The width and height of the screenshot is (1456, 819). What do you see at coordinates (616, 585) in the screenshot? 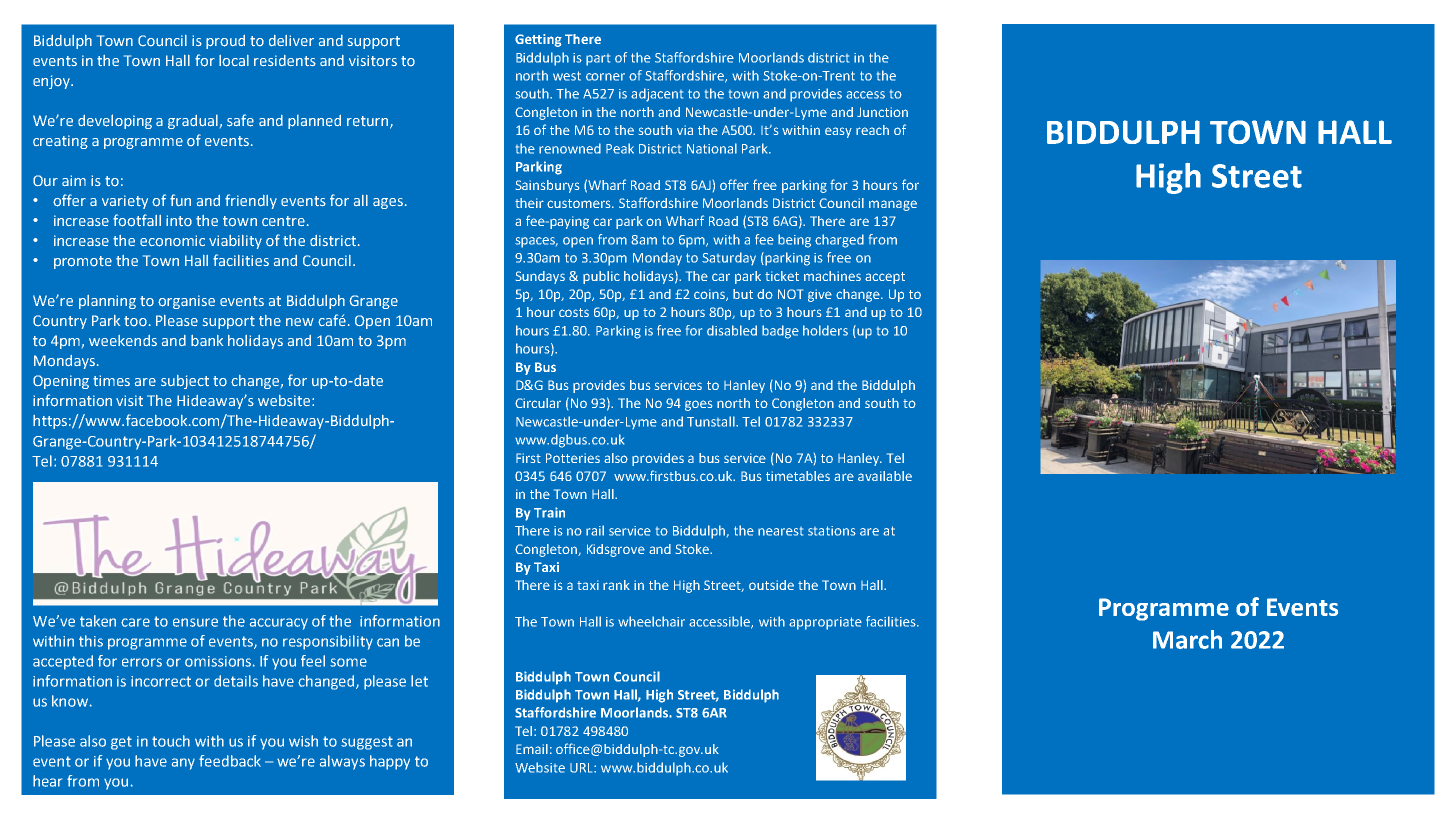
I see `rank` at bounding box center [616, 585].
